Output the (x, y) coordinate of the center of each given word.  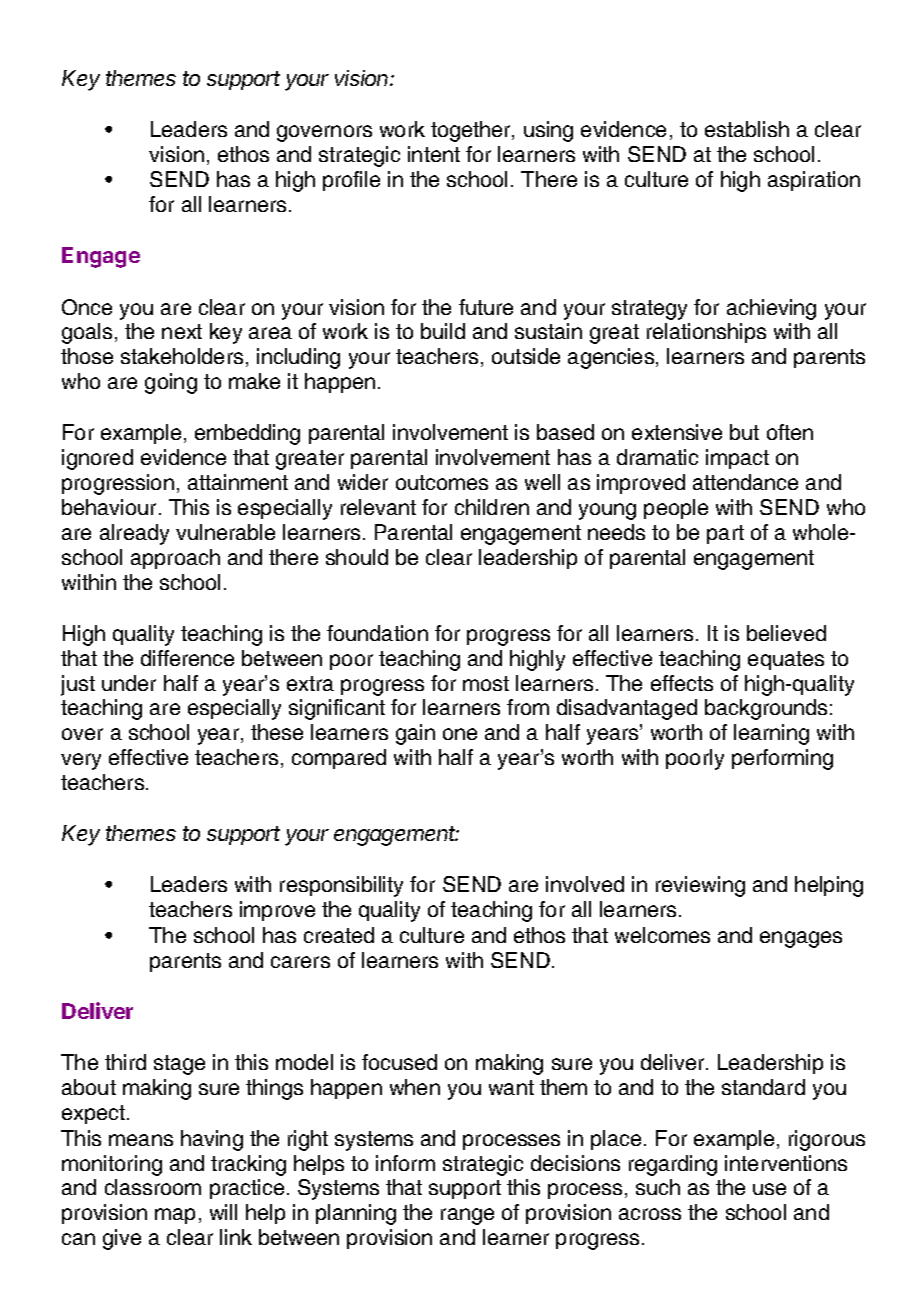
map (175, 1216)
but (744, 432)
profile (351, 181)
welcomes (662, 935)
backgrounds (766, 709)
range (467, 1216)
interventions (786, 1163)
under (129, 683)
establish (747, 129)
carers (300, 962)
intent (434, 154)
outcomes (442, 482)
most (486, 683)
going (171, 383)
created (339, 935)
